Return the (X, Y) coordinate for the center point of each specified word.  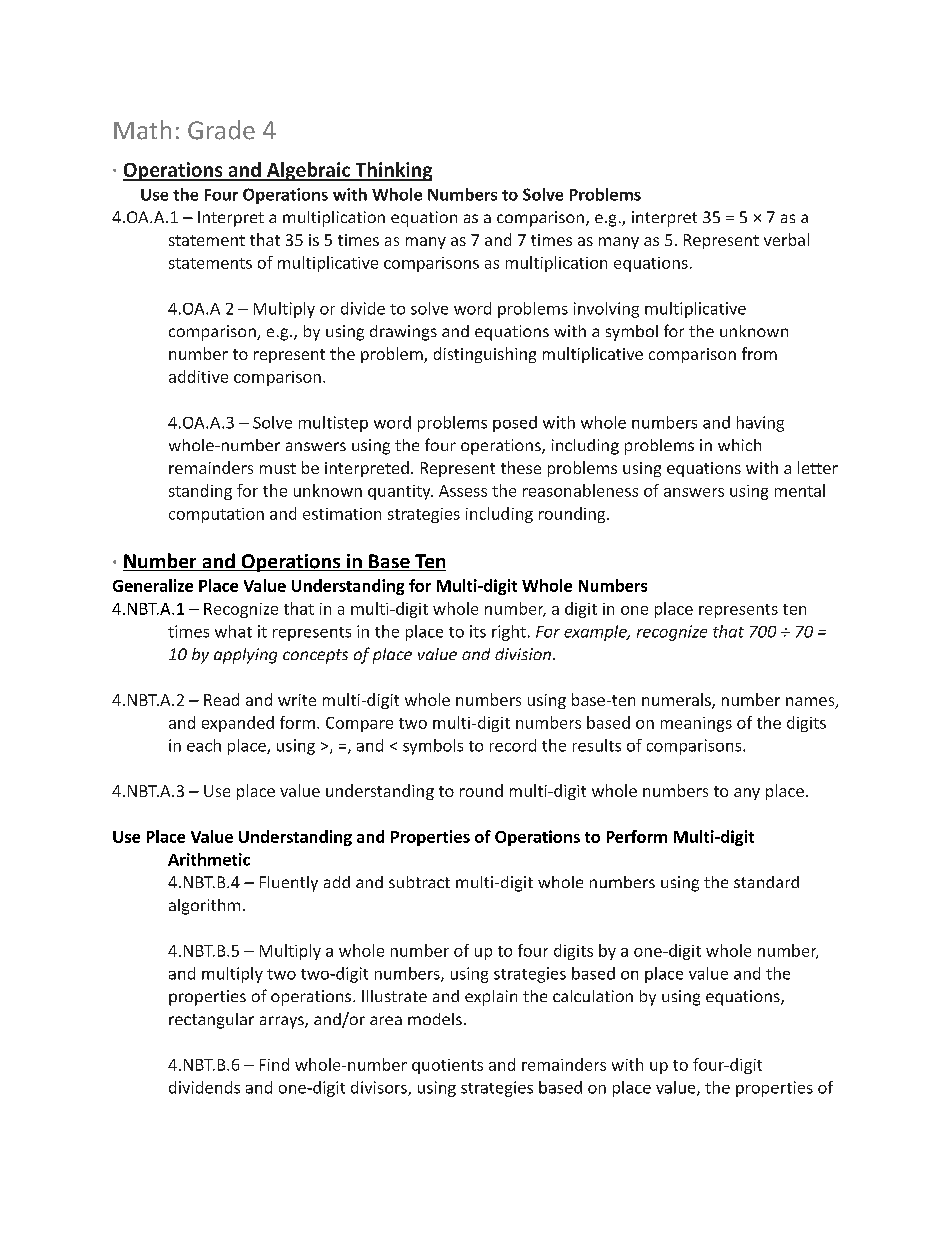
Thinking (392, 171)
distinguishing (485, 355)
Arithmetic (209, 859)
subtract (419, 882)
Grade (221, 130)
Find (274, 1064)
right (509, 633)
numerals (677, 701)
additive (198, 376)
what (233, 631)
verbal (786, 239)
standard (766, 882)
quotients (447, 1066)
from (759, 353)
